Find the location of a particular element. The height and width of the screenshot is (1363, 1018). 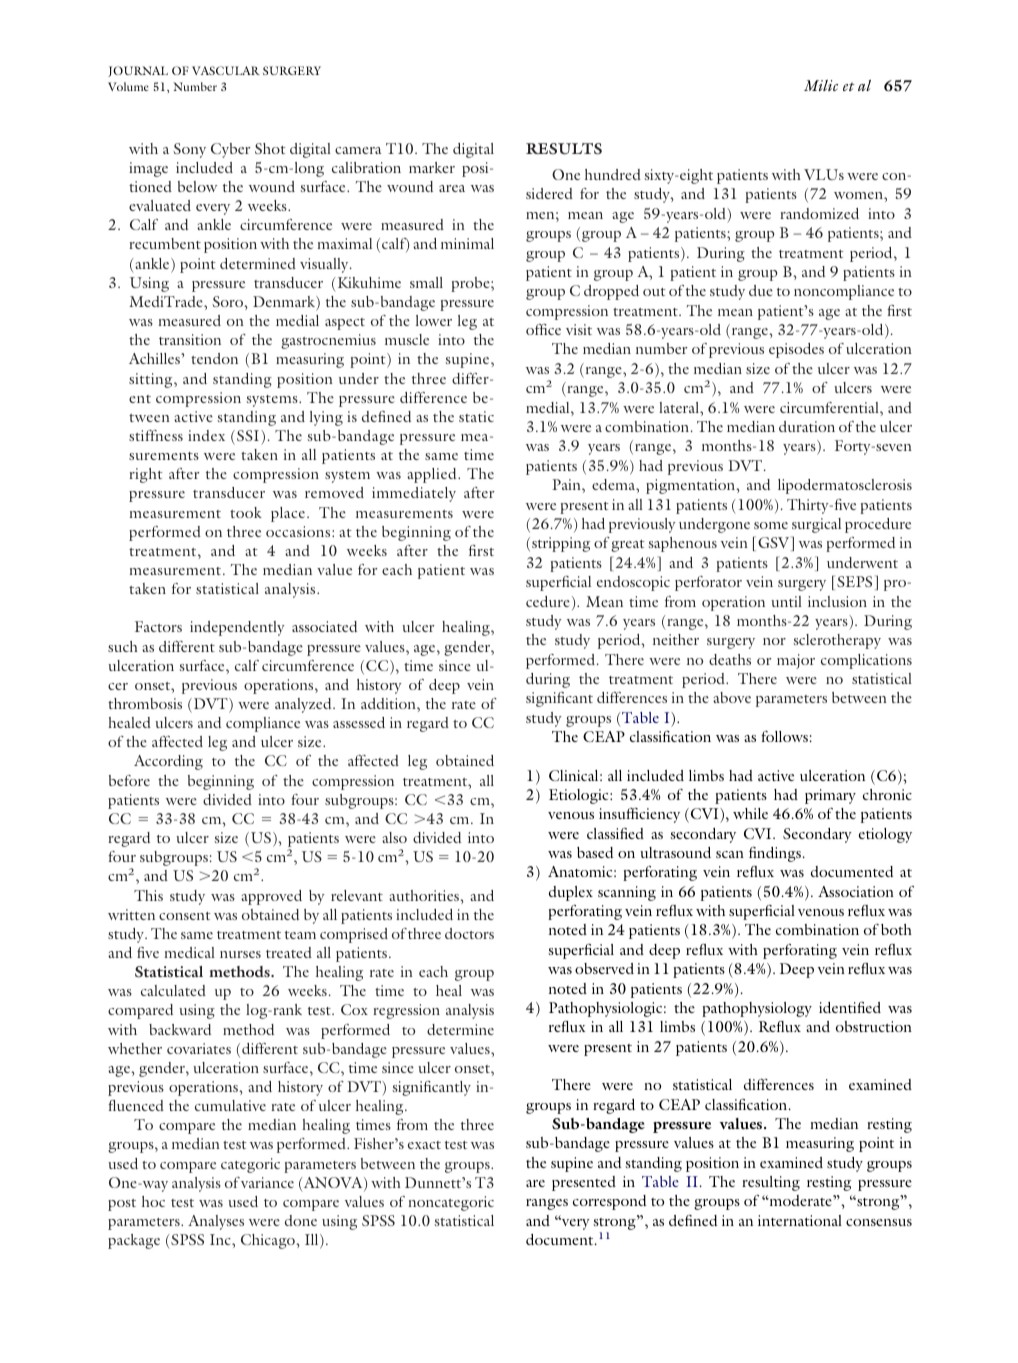

stripping is located at coordinates (561, 544).
